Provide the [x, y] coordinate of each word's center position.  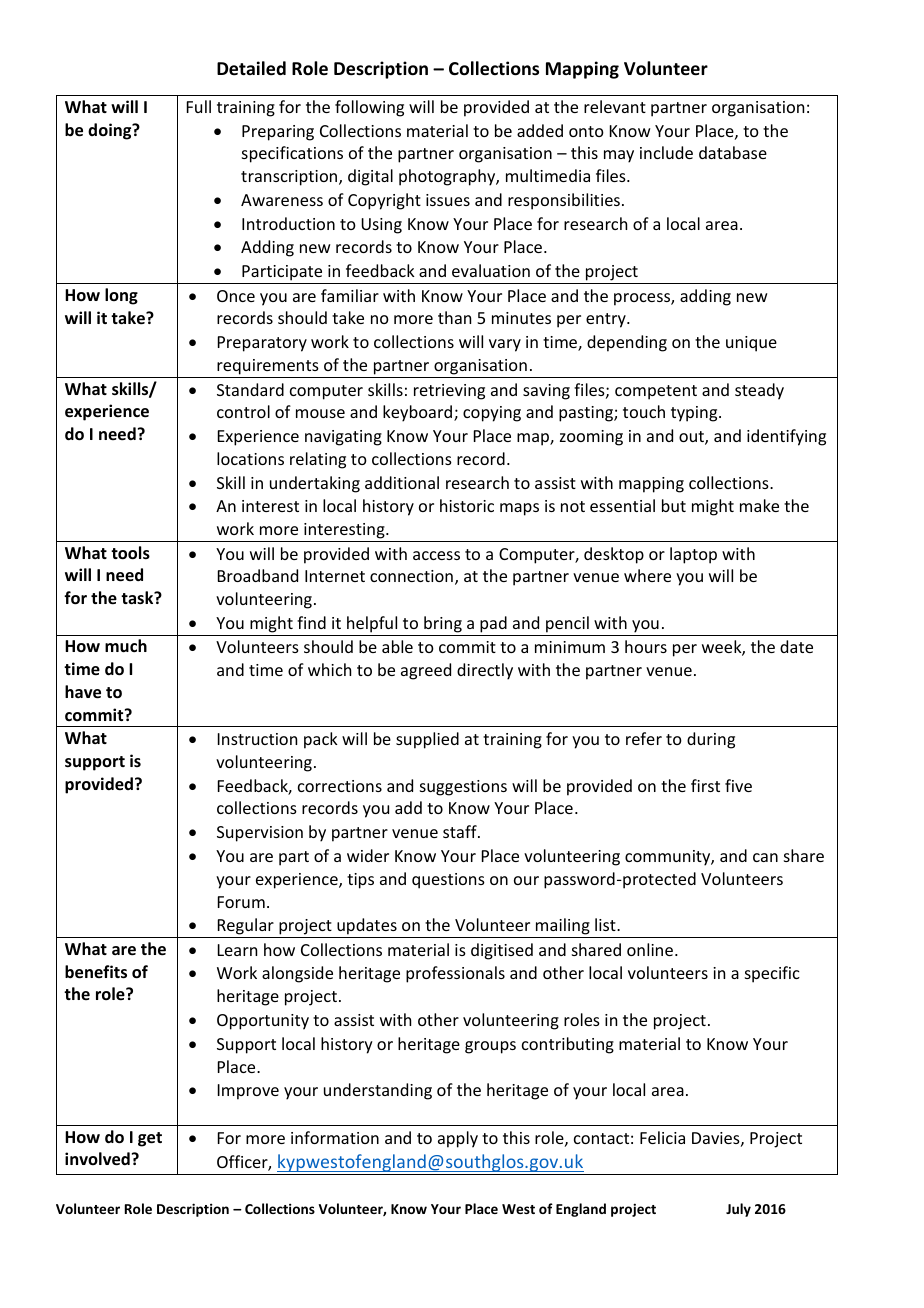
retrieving [449, 392]
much [126, 646]
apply [458, 1139]
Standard [250, 389]
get [150, 1139]
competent [656, 392]
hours [646, 646]
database [733, 152]
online [650, 949]
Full [199, 106]
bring [443, 624]
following [369, 108]
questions [448, 881]
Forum [241, 902]
